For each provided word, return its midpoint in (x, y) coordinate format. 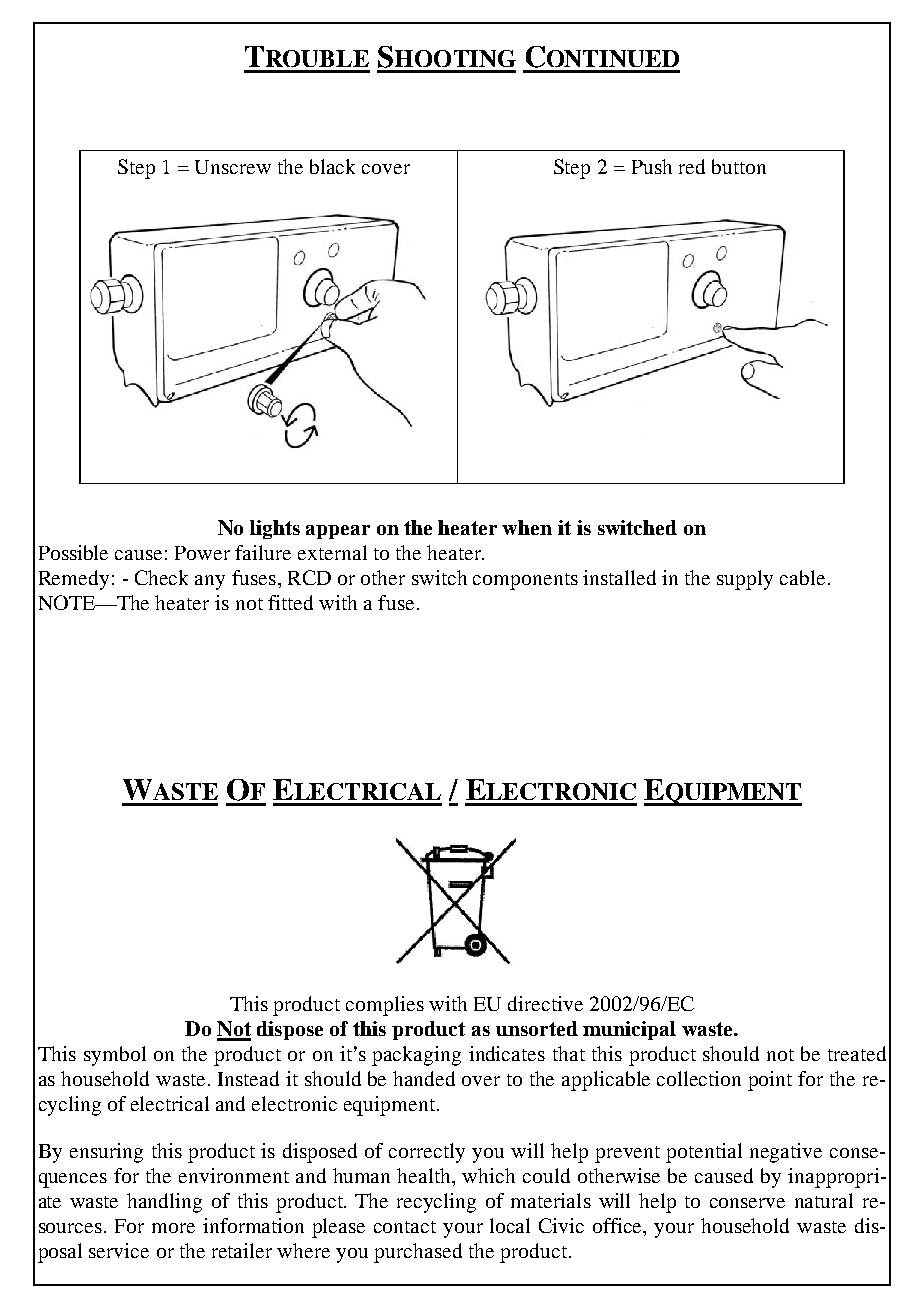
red (692, 166)
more (173, 1228)
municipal (629, 1030)
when (527, 527)
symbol (115, 1056)
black (332, 166)
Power (202, 553)
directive (545, 1003)
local (510, 1225)
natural (824, 1200)
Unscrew (233, 167)
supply (745, 580)
